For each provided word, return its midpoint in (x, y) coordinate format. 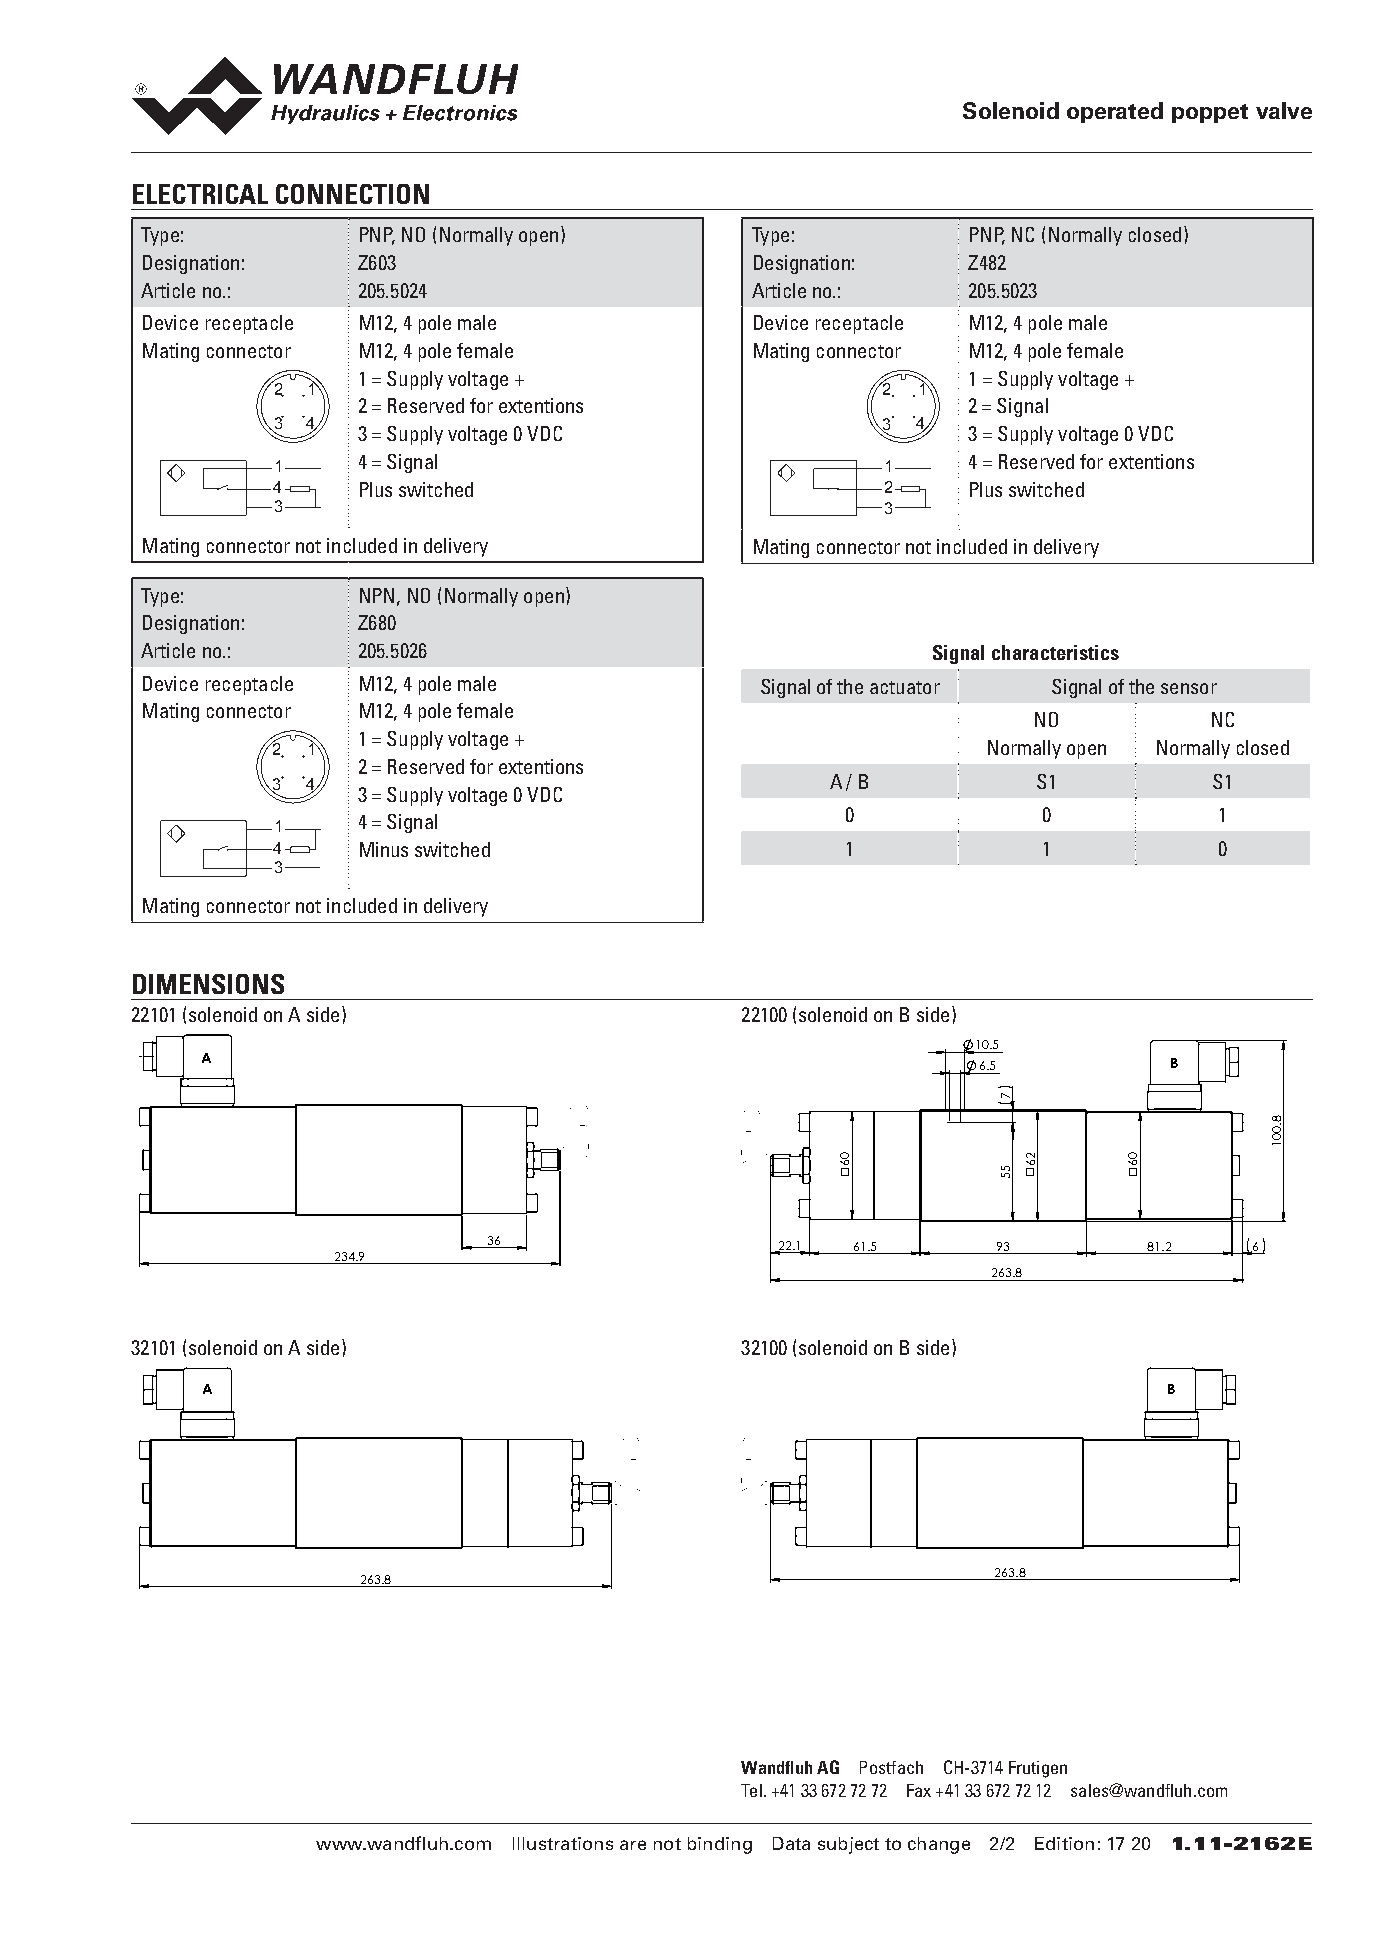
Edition (1064, 1843)
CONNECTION (352, 194)
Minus (384, 849)
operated (1115, 112)
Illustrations (563, 1843)
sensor (1189, 688)
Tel (751, 1790)
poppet (1210, 113)
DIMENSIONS (208, 984)
